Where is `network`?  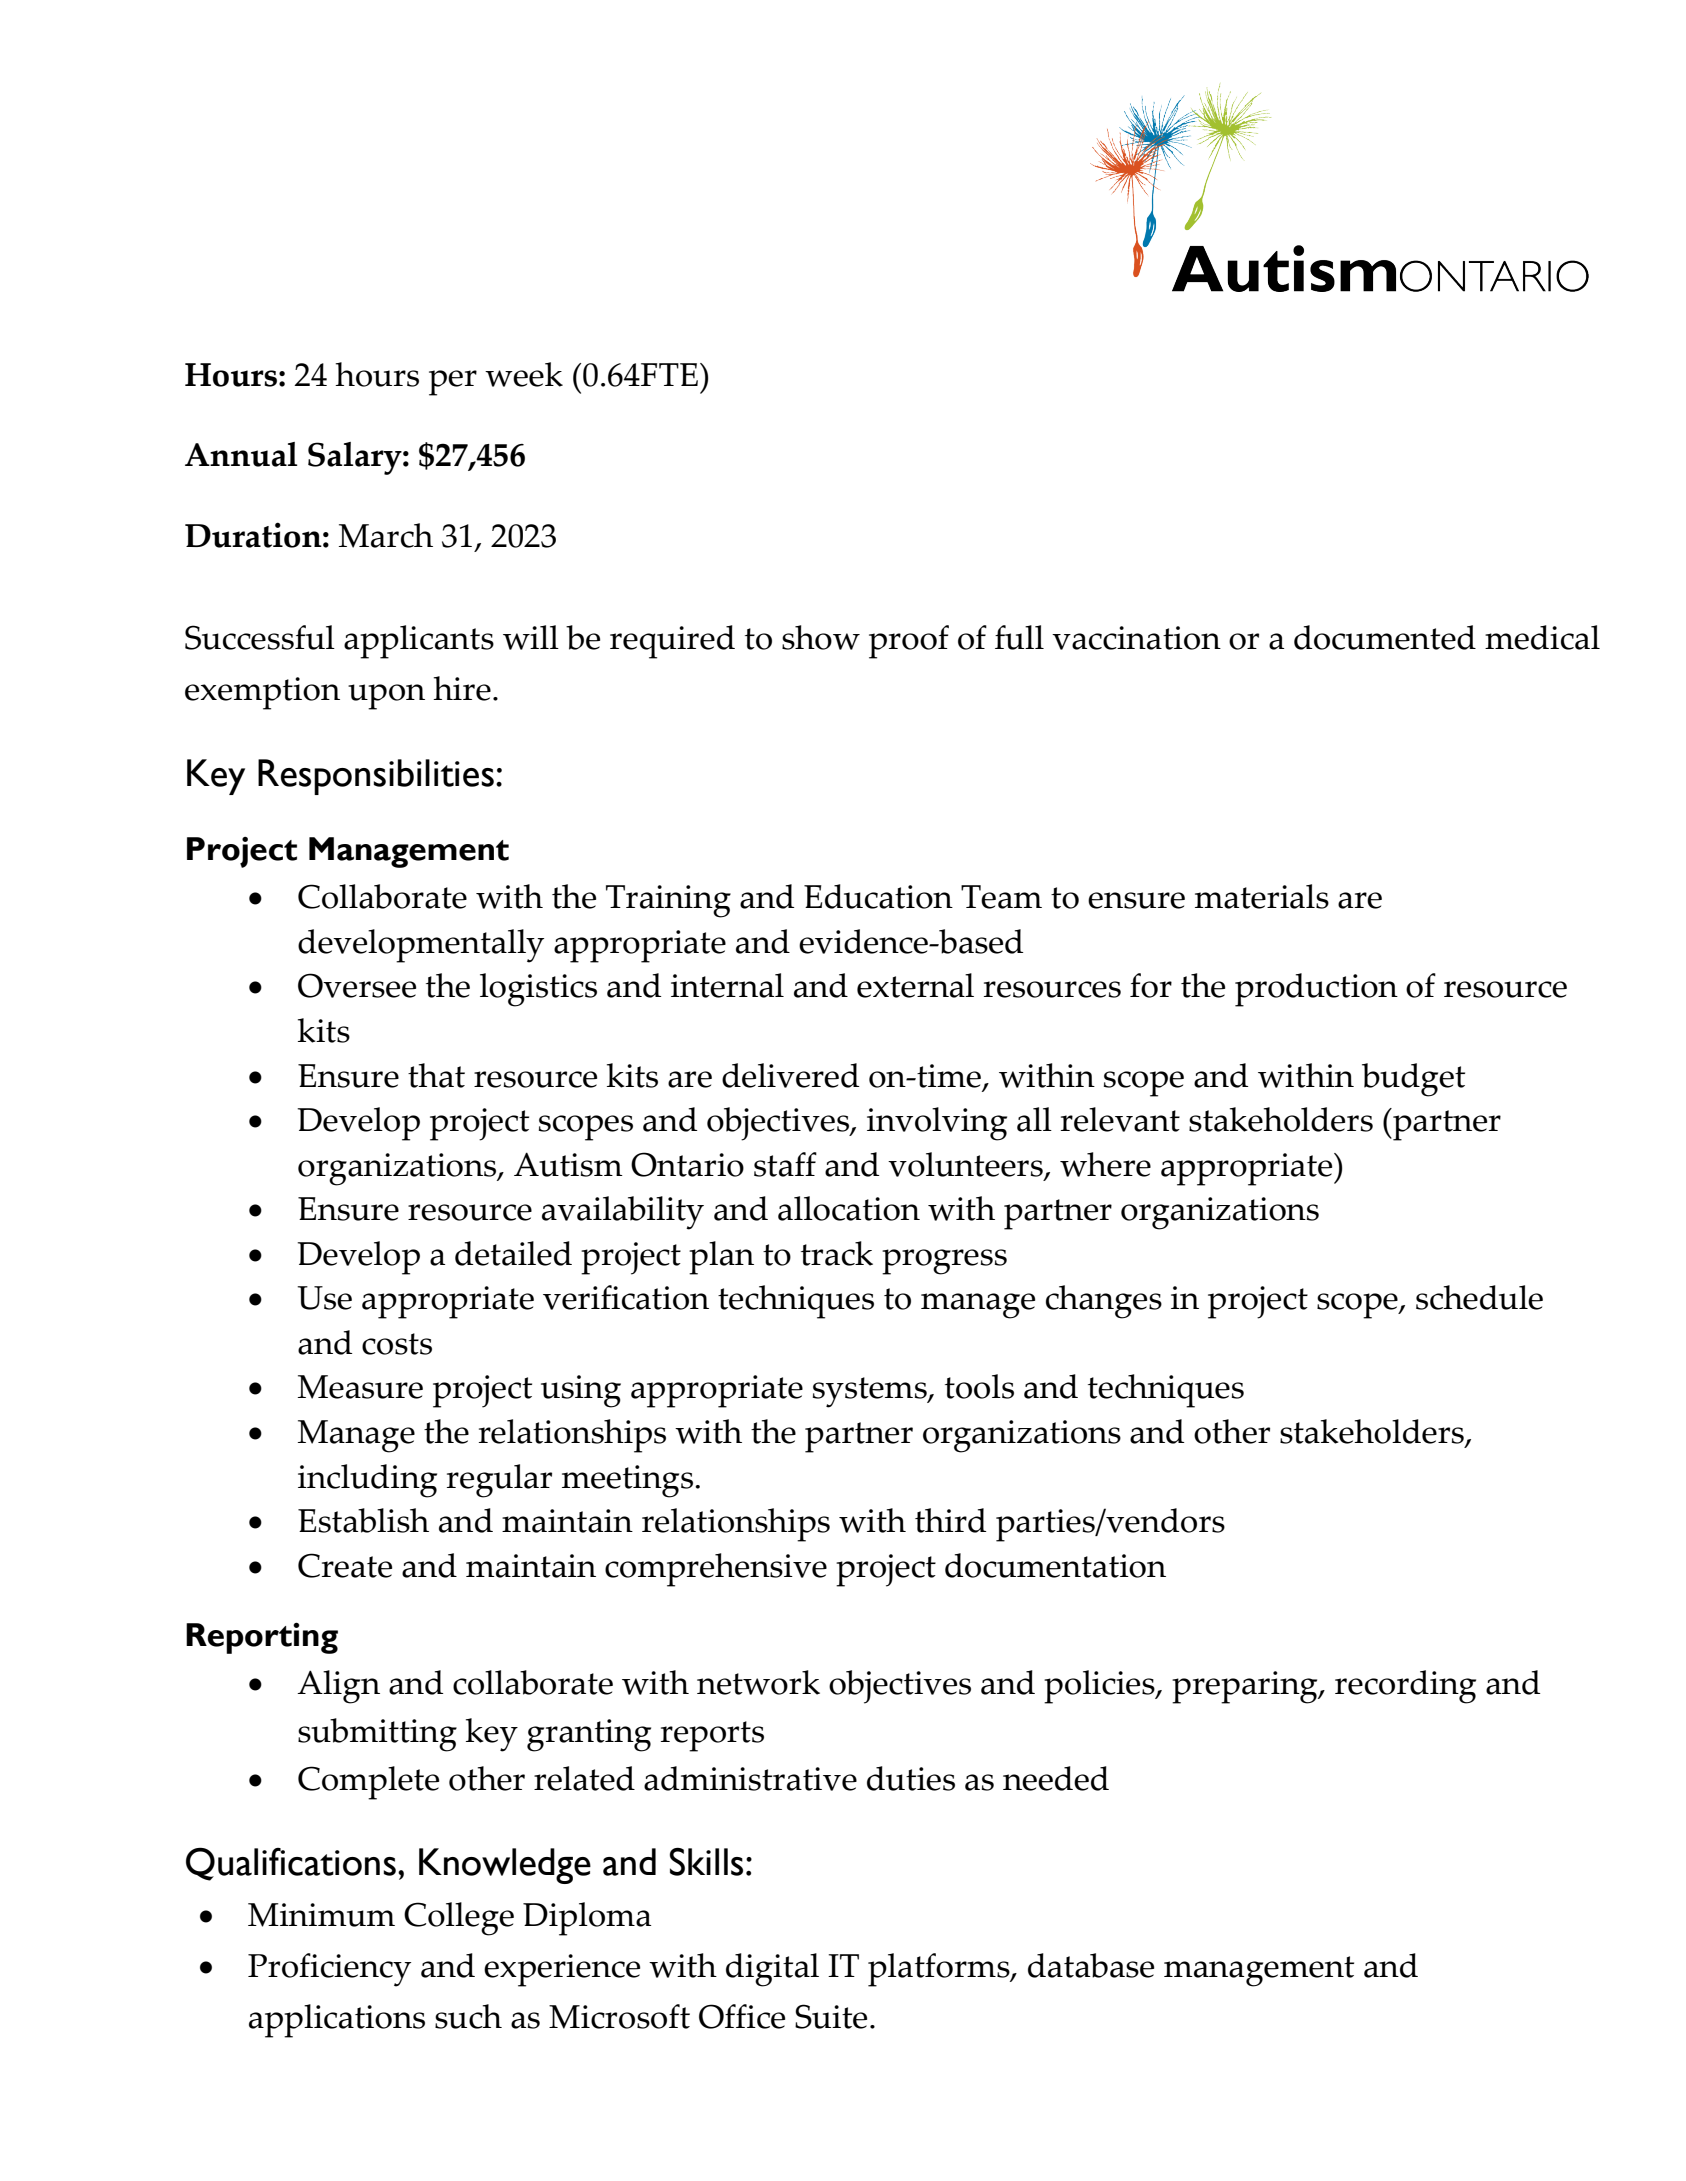
network is located at coordinates (758, 1682).
